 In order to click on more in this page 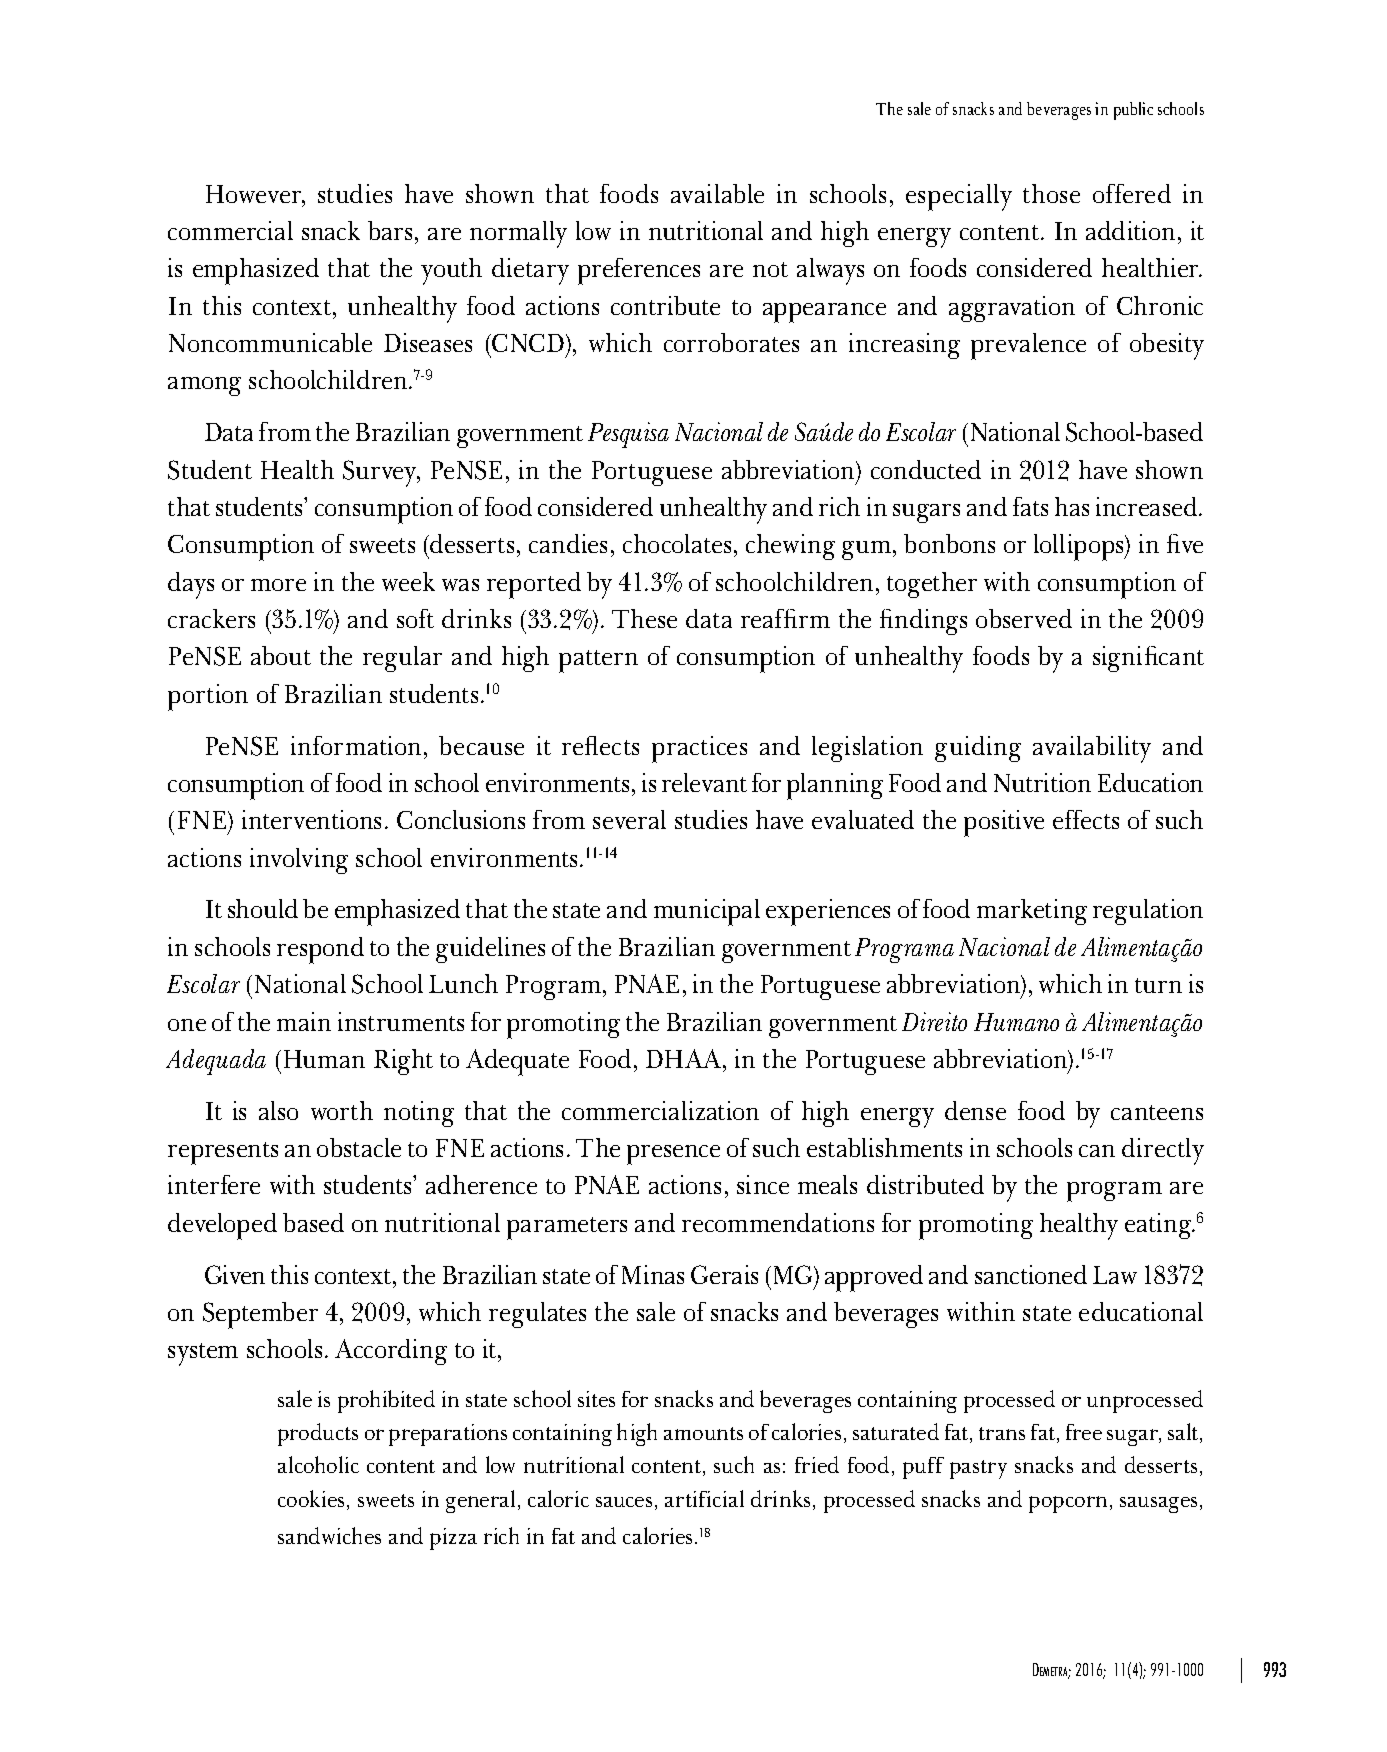, I will do `click(278, 585)`.
